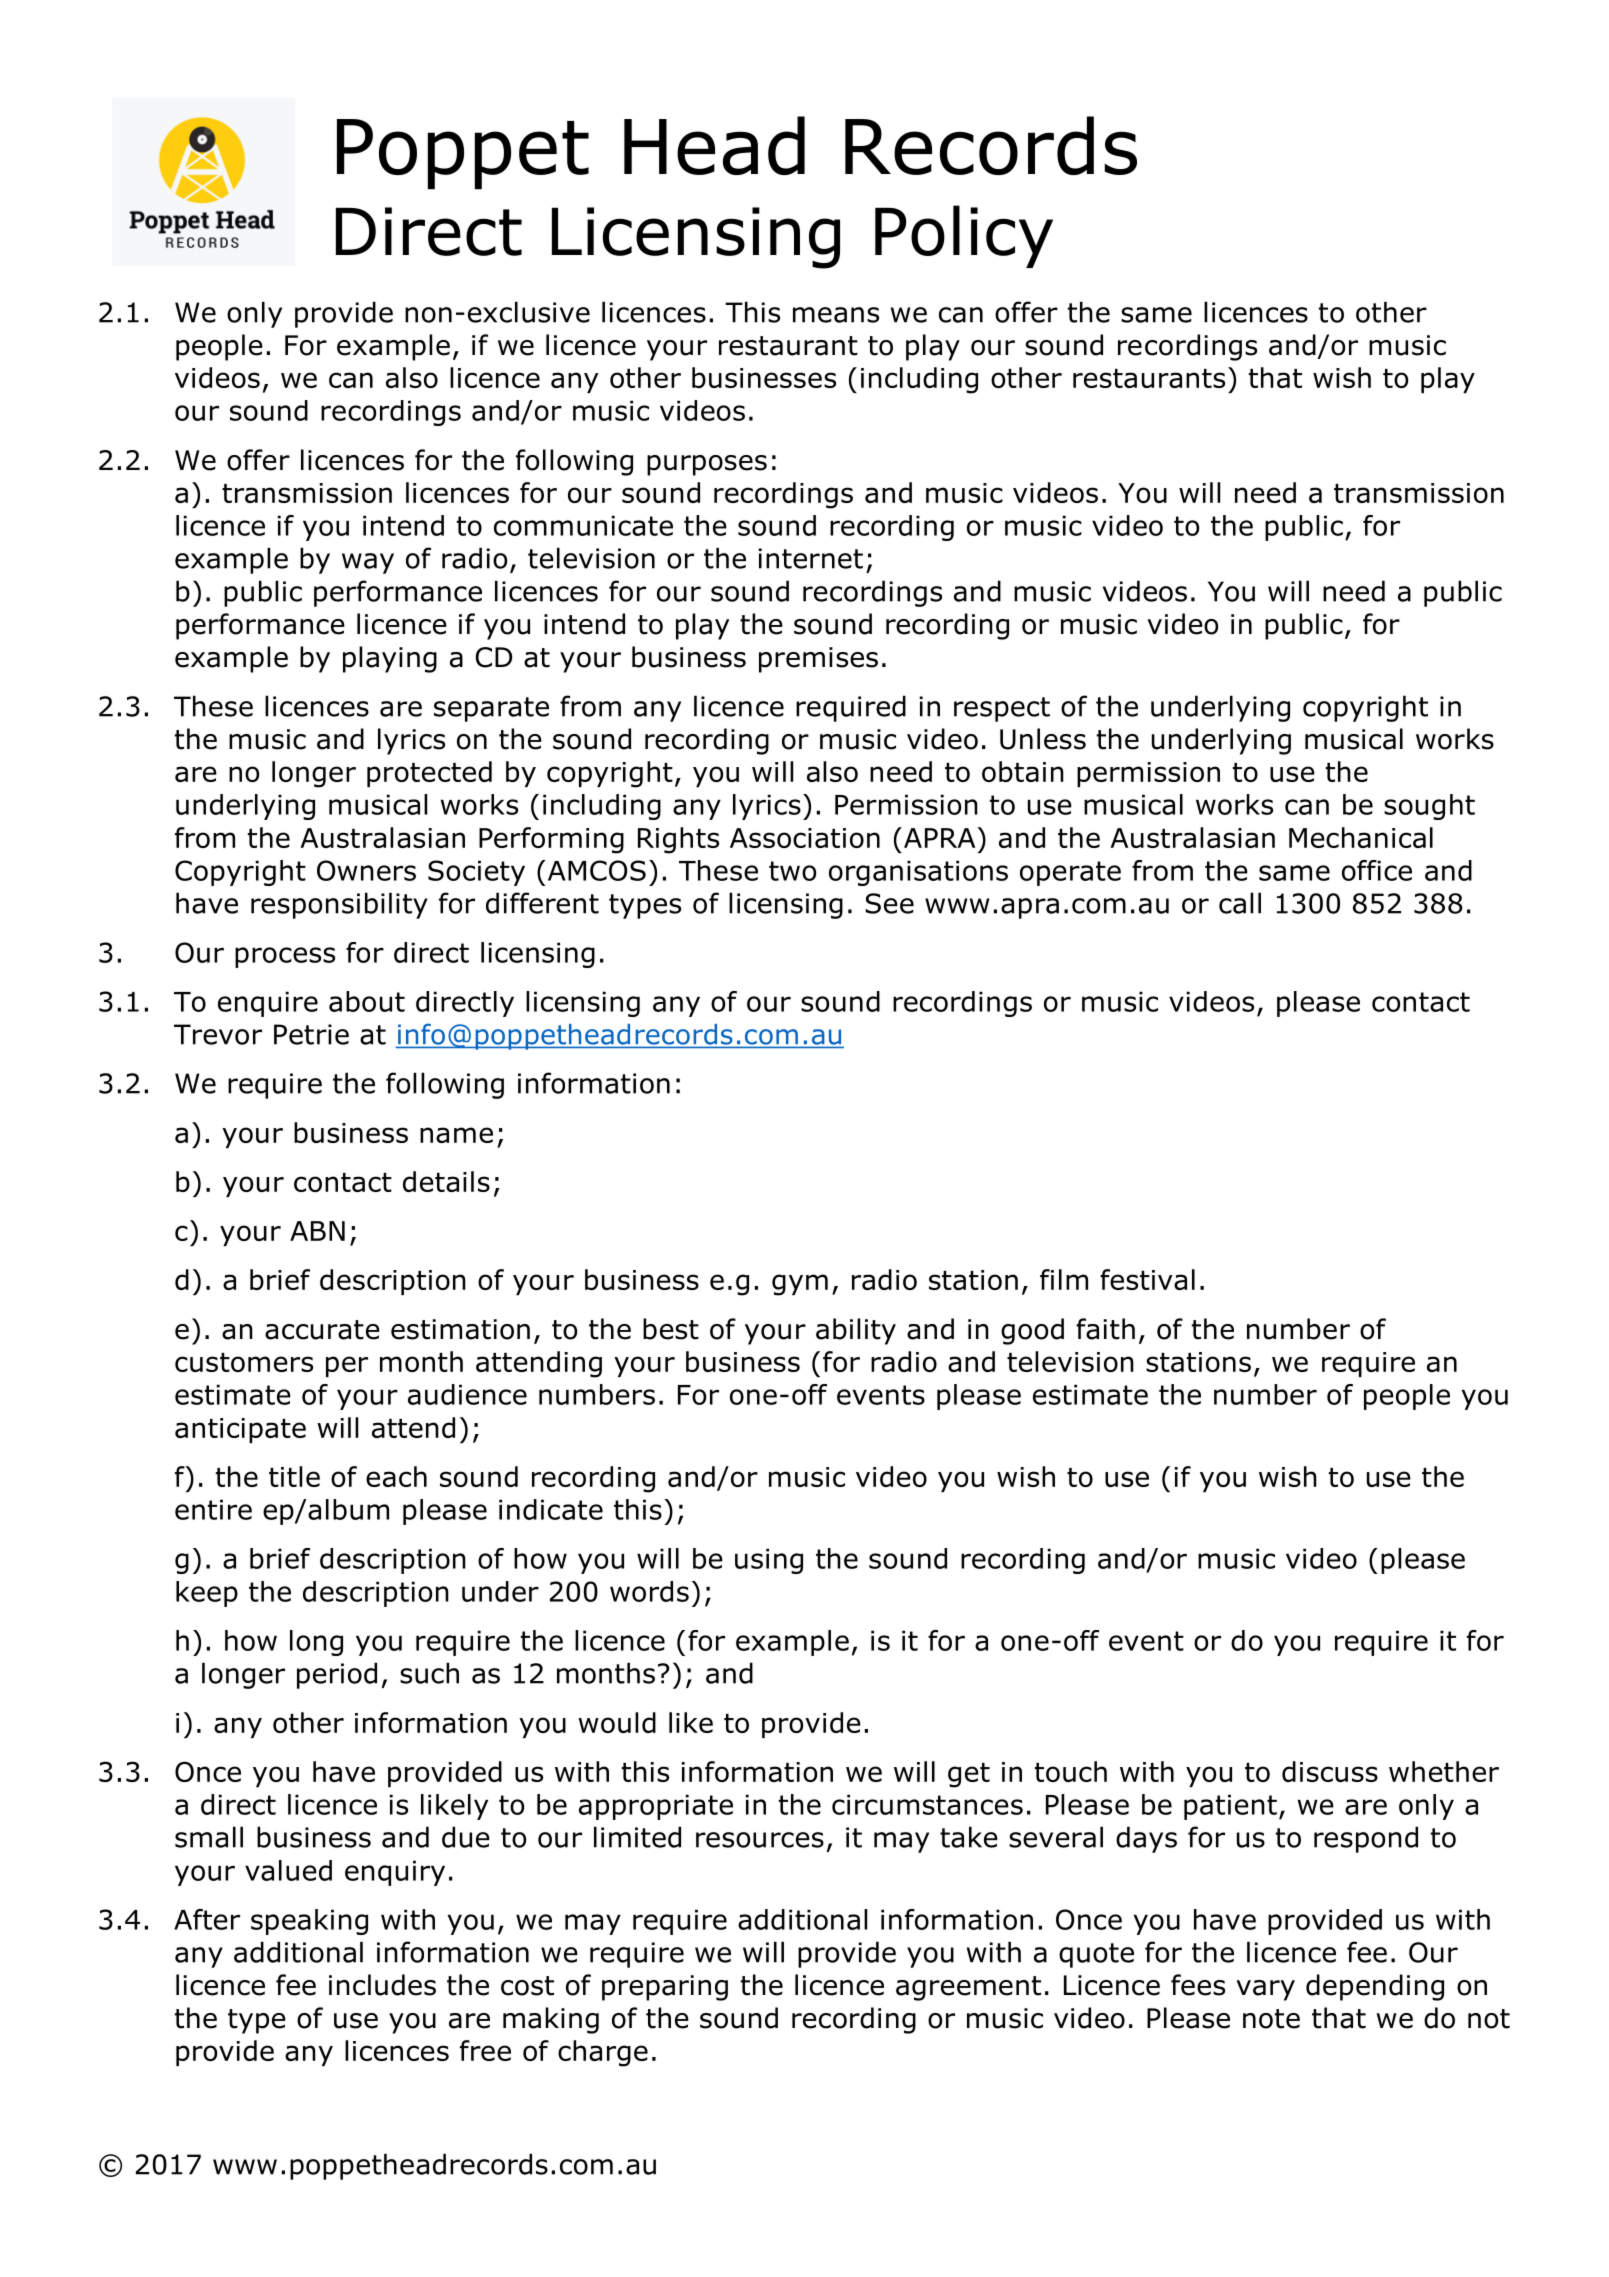 Image resolution: width=1609 pixels, height=2277 pixels. Describe the element at coordinates (792, 871) in the image. I see `two` at that location.
